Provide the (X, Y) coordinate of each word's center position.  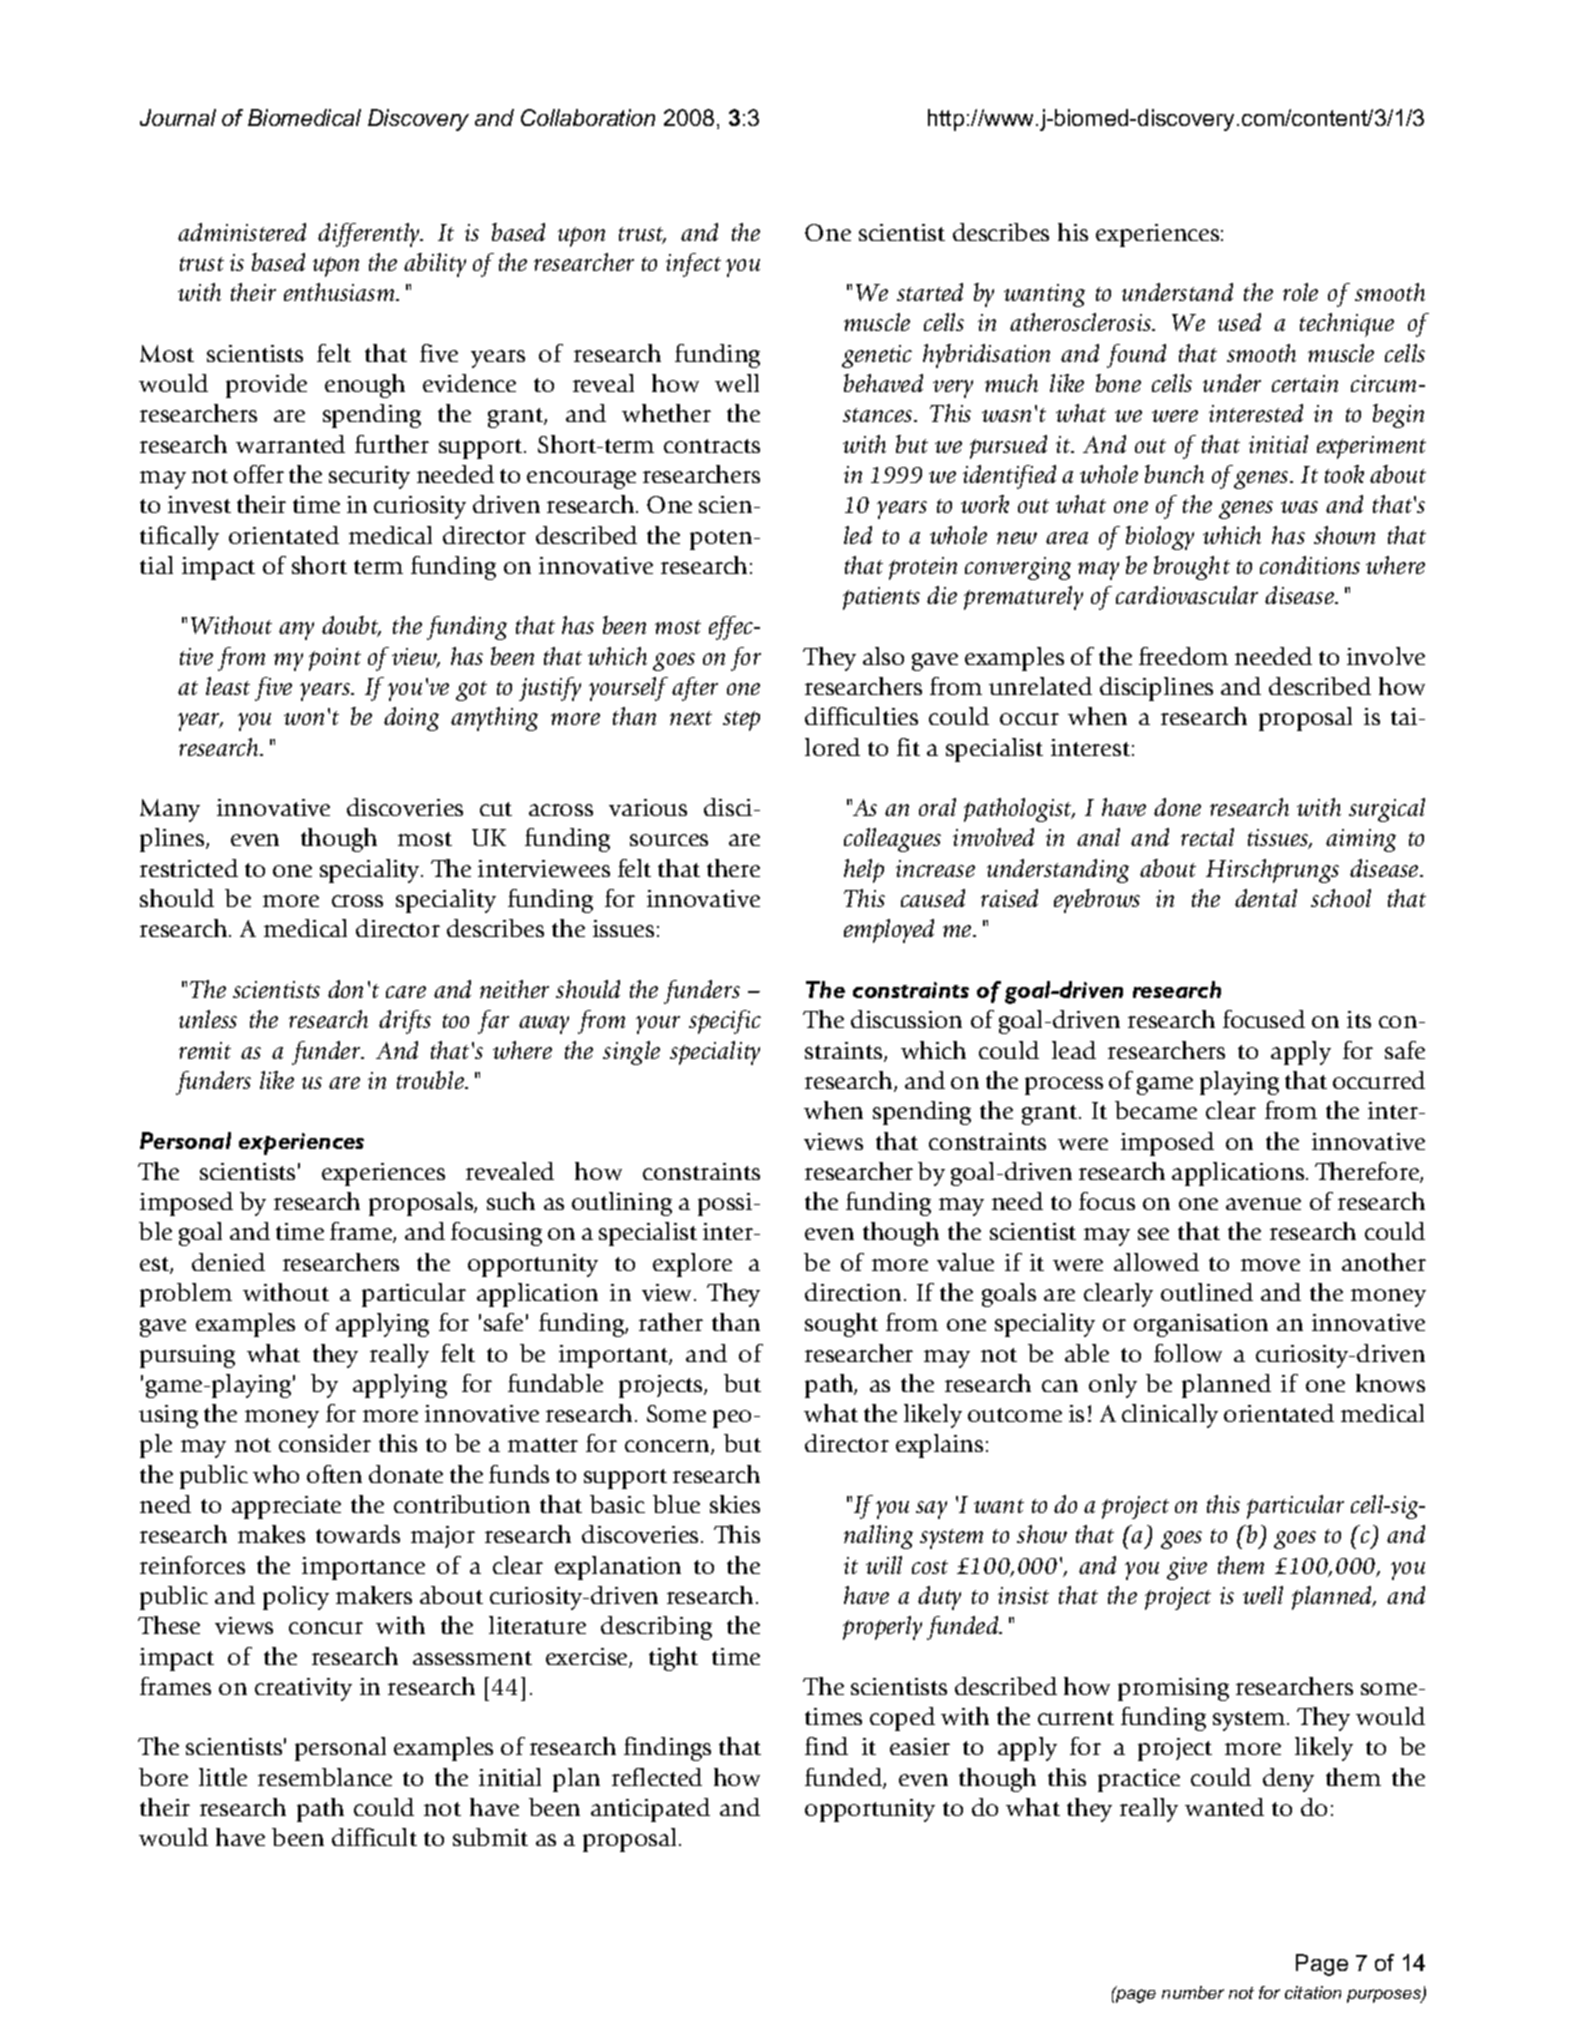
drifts (405, 1022)
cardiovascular (1187, 595)
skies (735, 1504)
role (1300, 292)
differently (370, 235)
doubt (351, 626)
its (1359, 1019)
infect (693, 265)
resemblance (325, 1777)
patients (881, 598)
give (1187, 1568)
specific (725, 1022)
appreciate (286, 1507)
